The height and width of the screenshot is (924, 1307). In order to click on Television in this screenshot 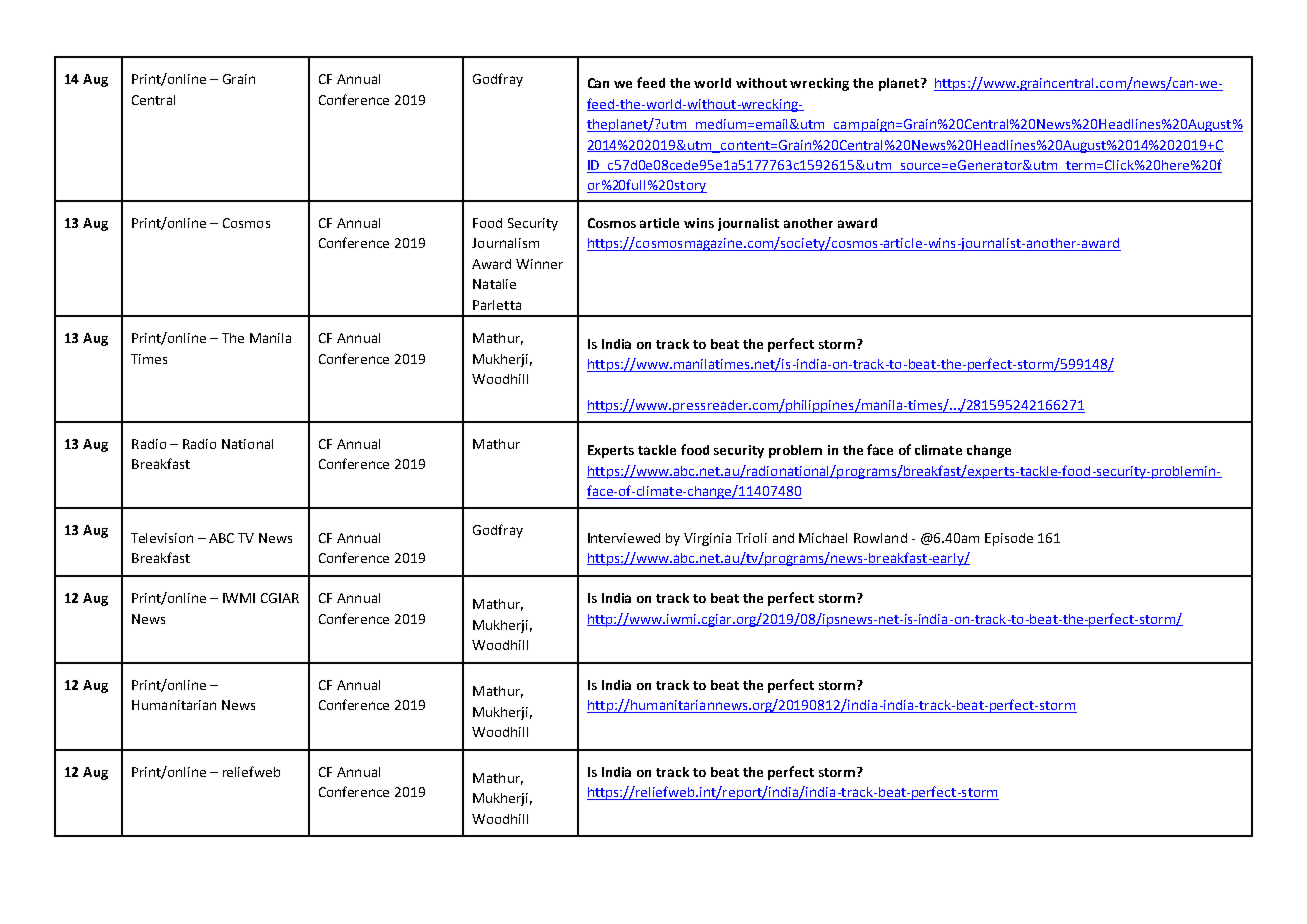, I will do `click(162, 538)`.
